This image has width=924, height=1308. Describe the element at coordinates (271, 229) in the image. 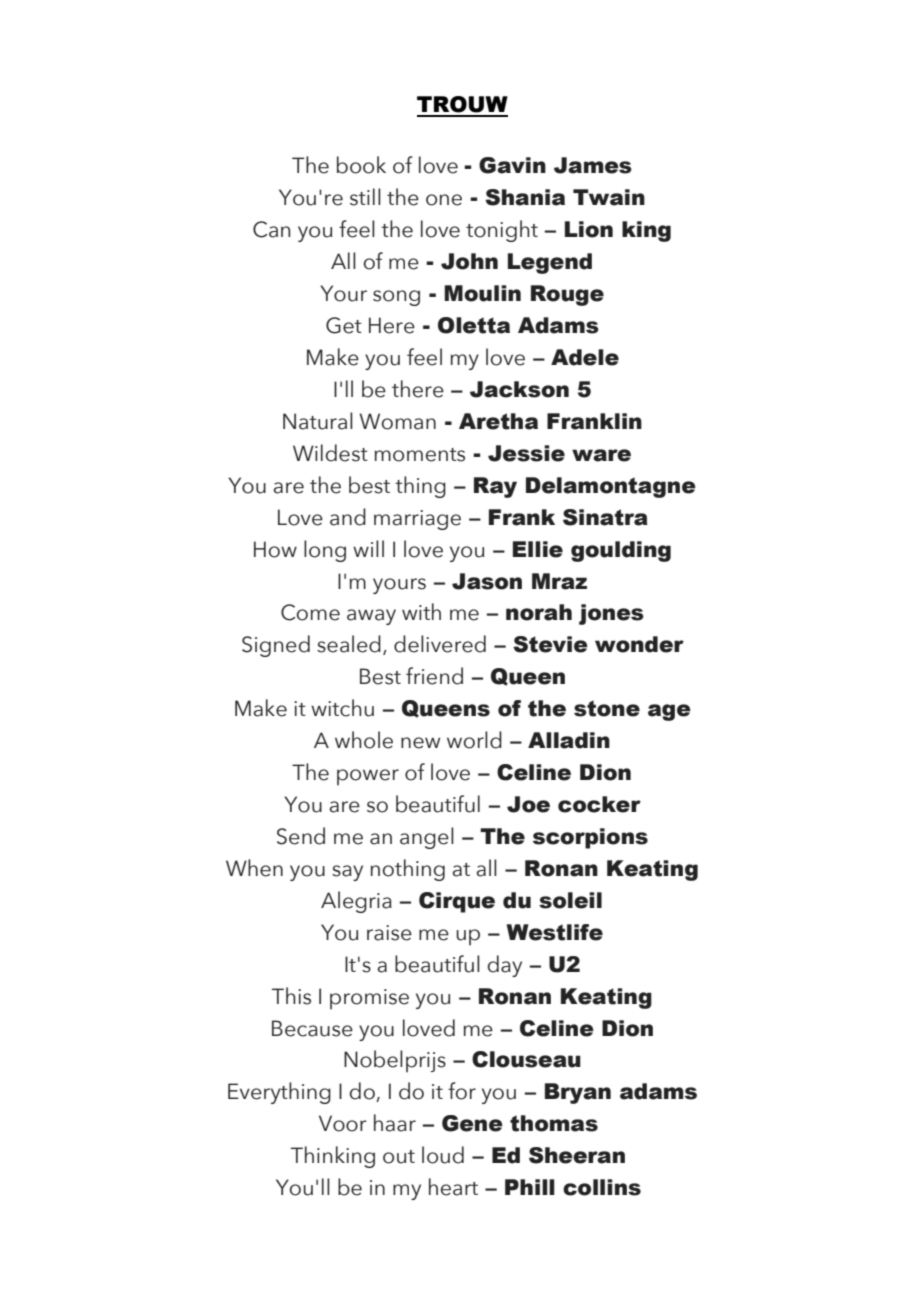

I see `Can` at that location.
